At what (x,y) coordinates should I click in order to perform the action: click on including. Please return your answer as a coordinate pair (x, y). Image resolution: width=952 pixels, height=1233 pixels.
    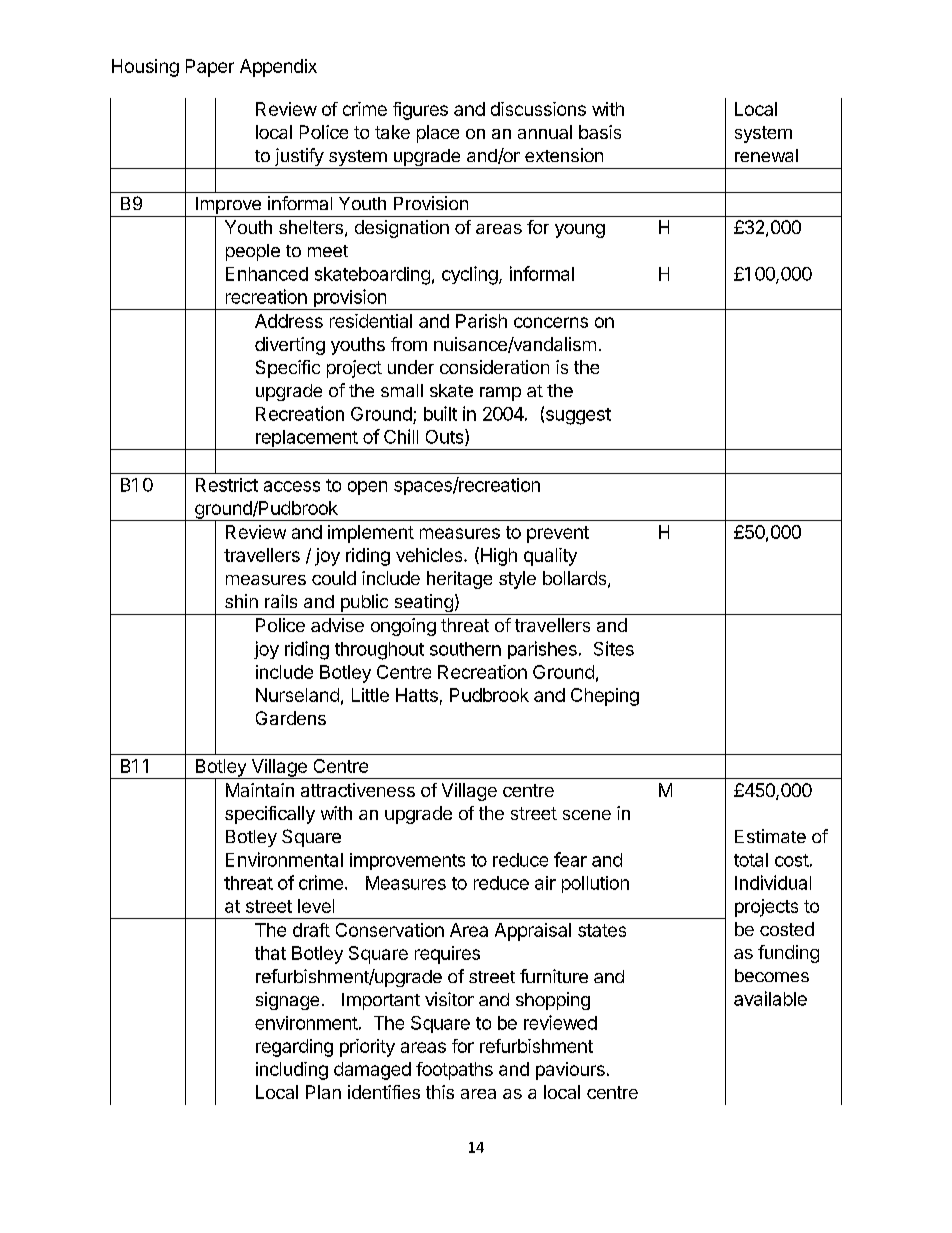
    Looking at the image, I should click on (292, 1071).
